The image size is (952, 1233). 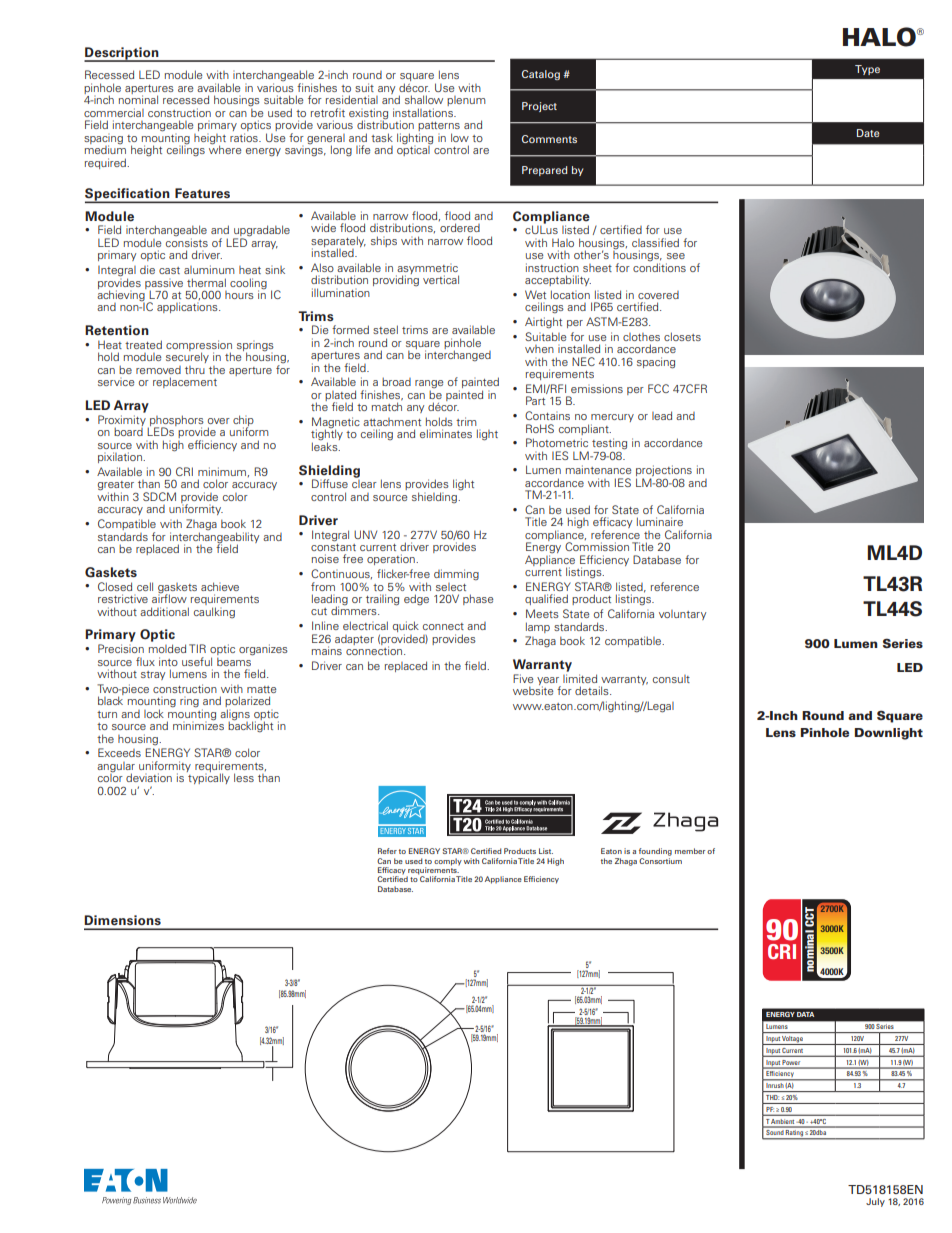 I want to click on ratios, so click(x=245, y=137).
